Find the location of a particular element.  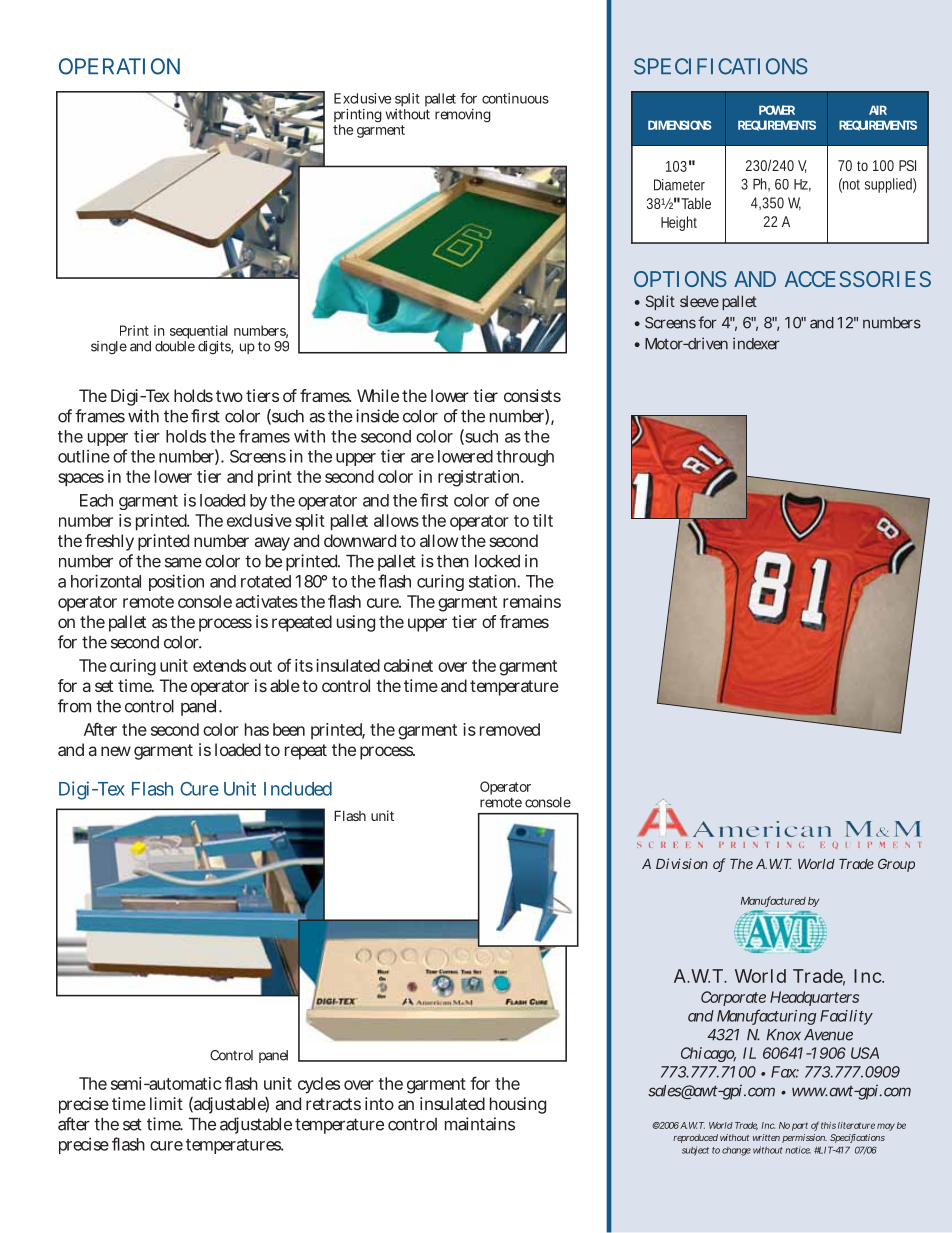

part is located at coordinates (800, 1126).
